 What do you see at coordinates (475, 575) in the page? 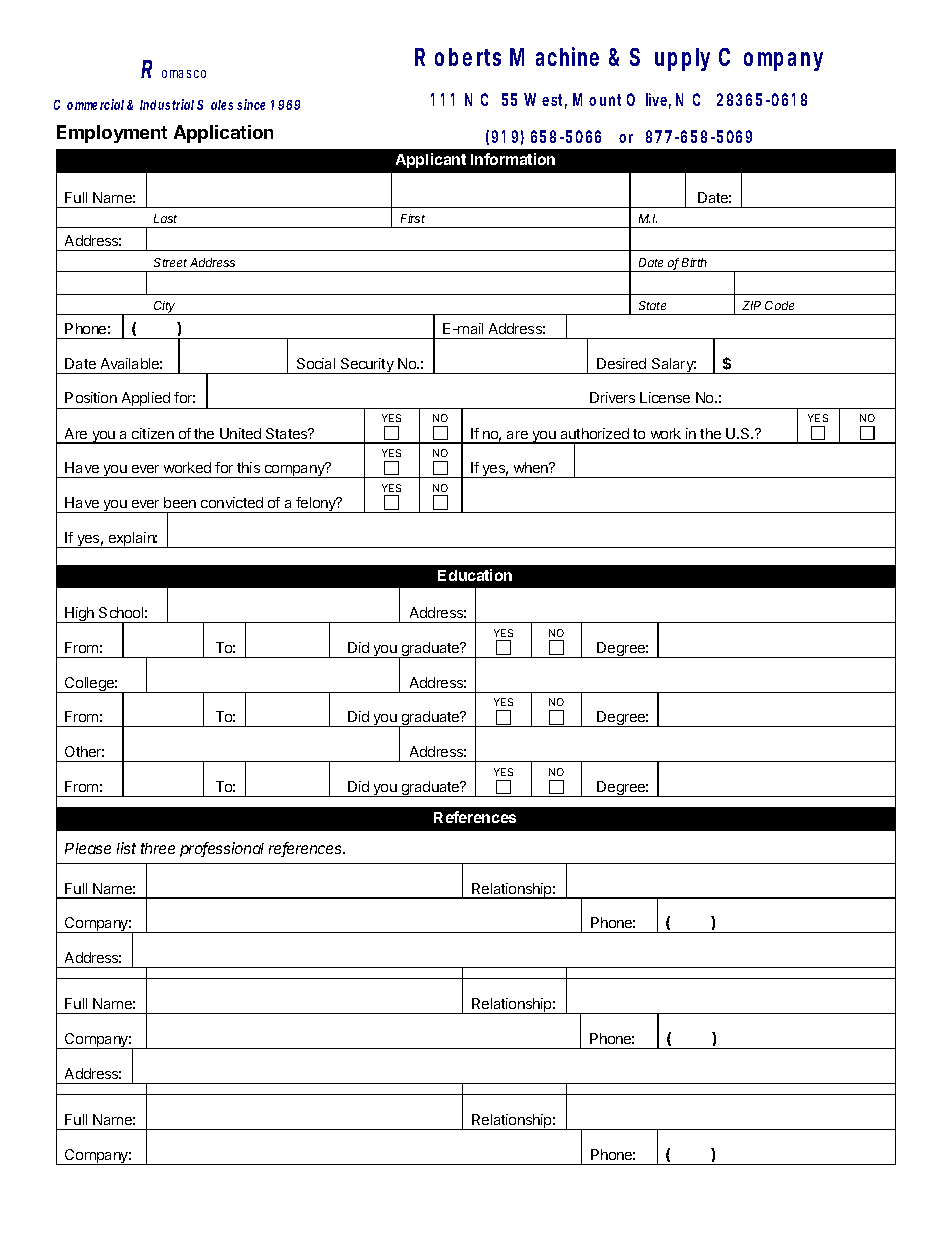
I see `Education` at bounding box center [475, 575].
